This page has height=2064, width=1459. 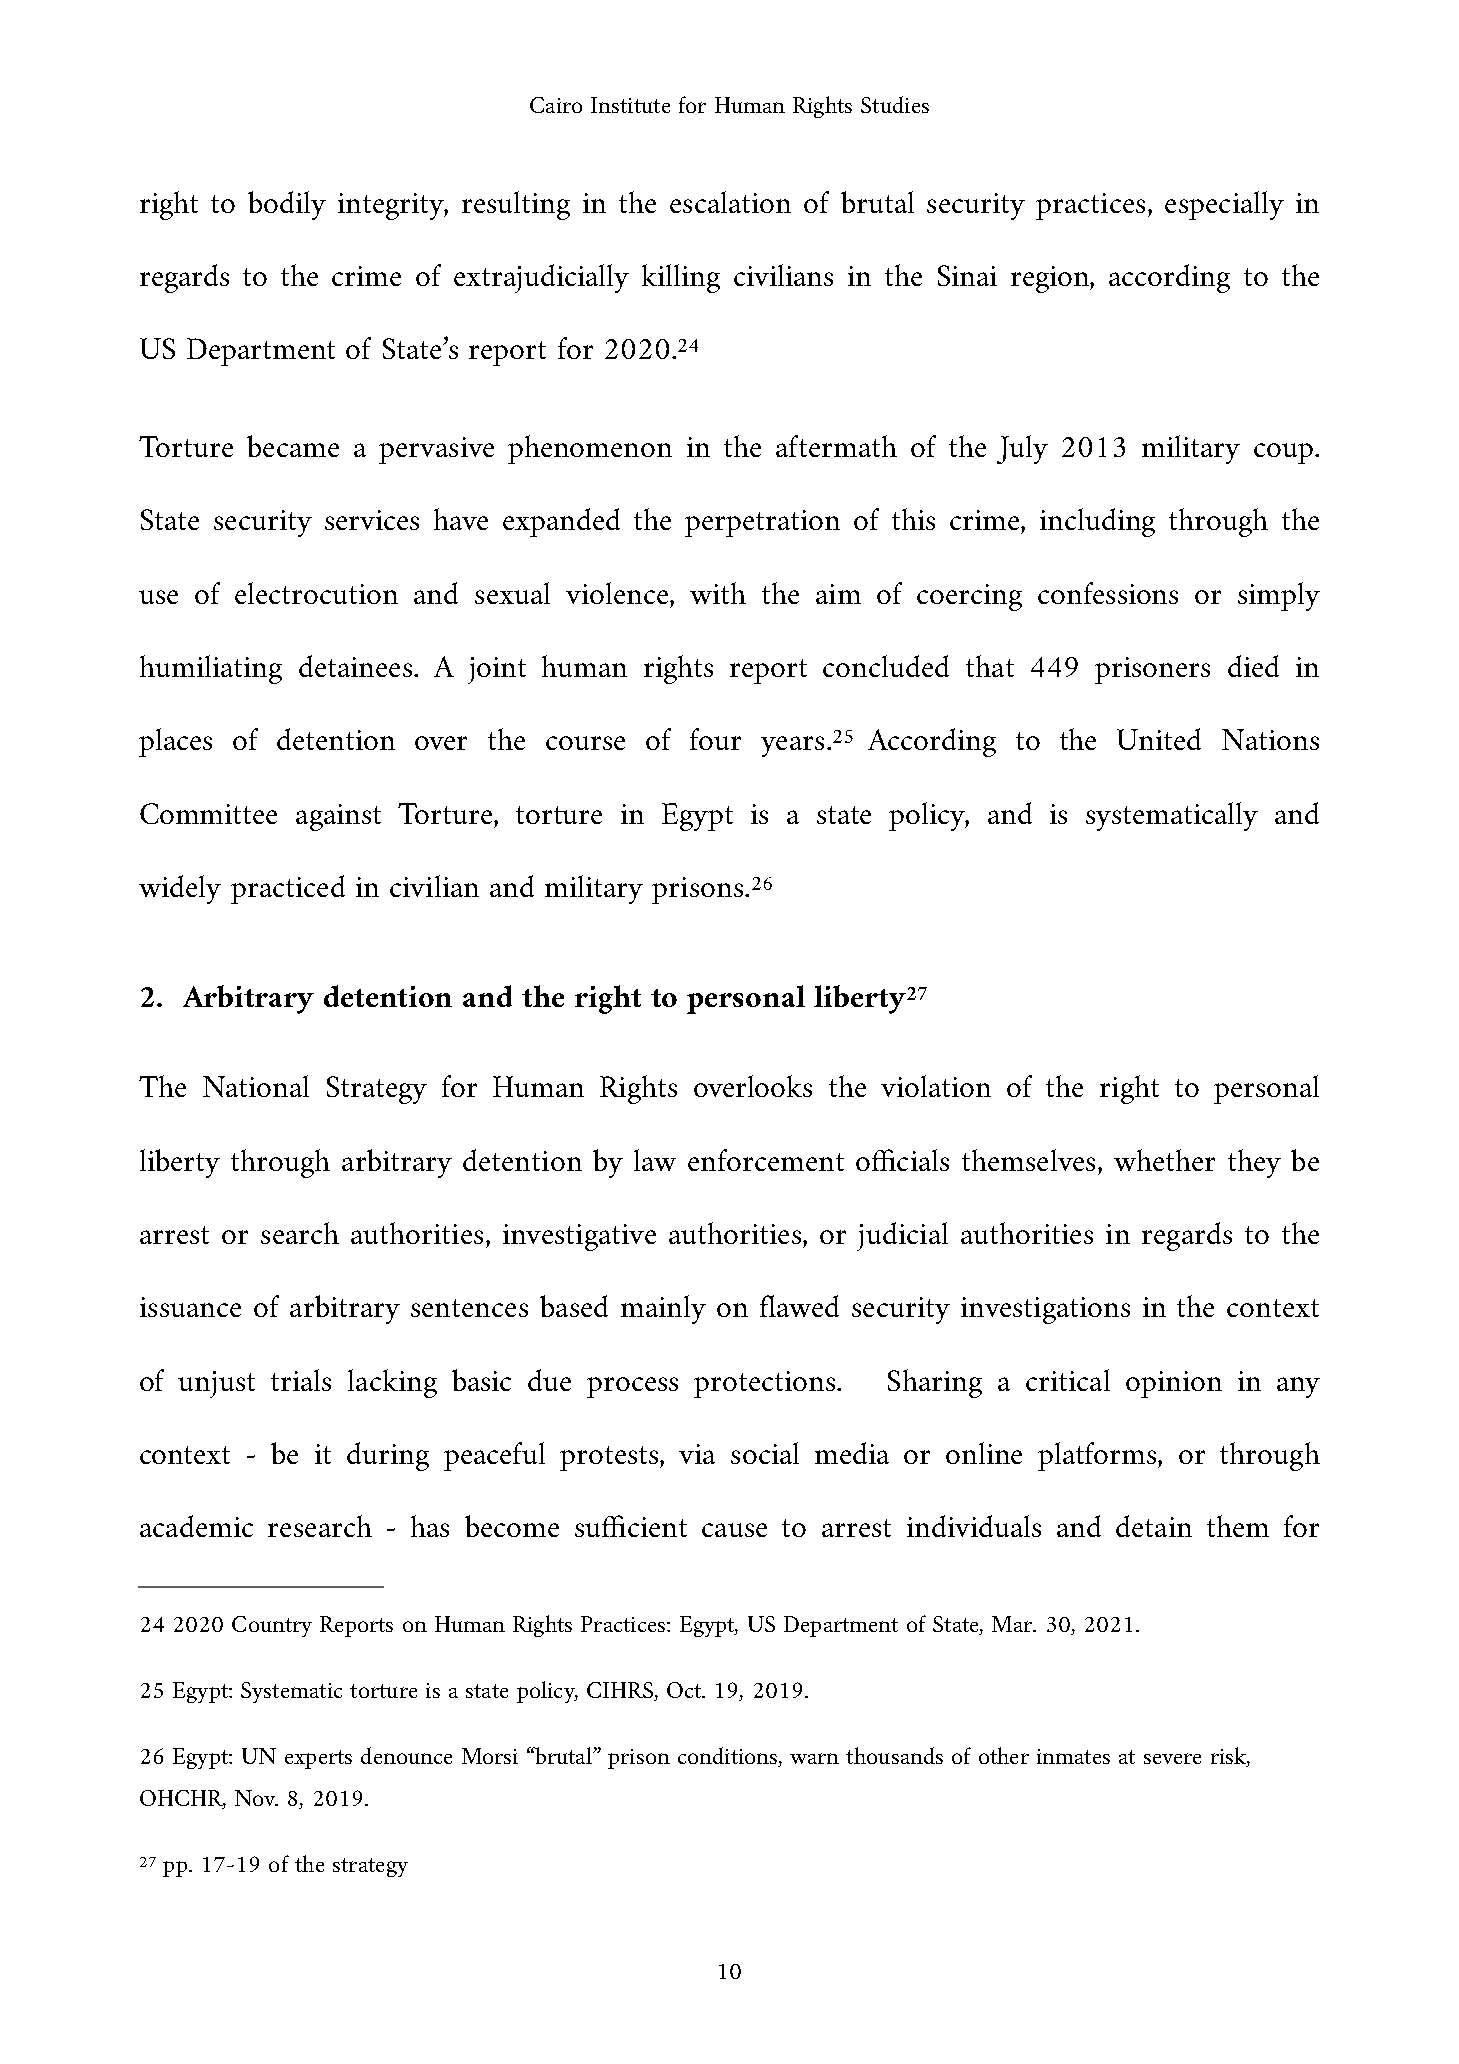 What do you see at coordinates (1108, 593) in the page?
I see `confessions` at bounding box center [1108, 593].
